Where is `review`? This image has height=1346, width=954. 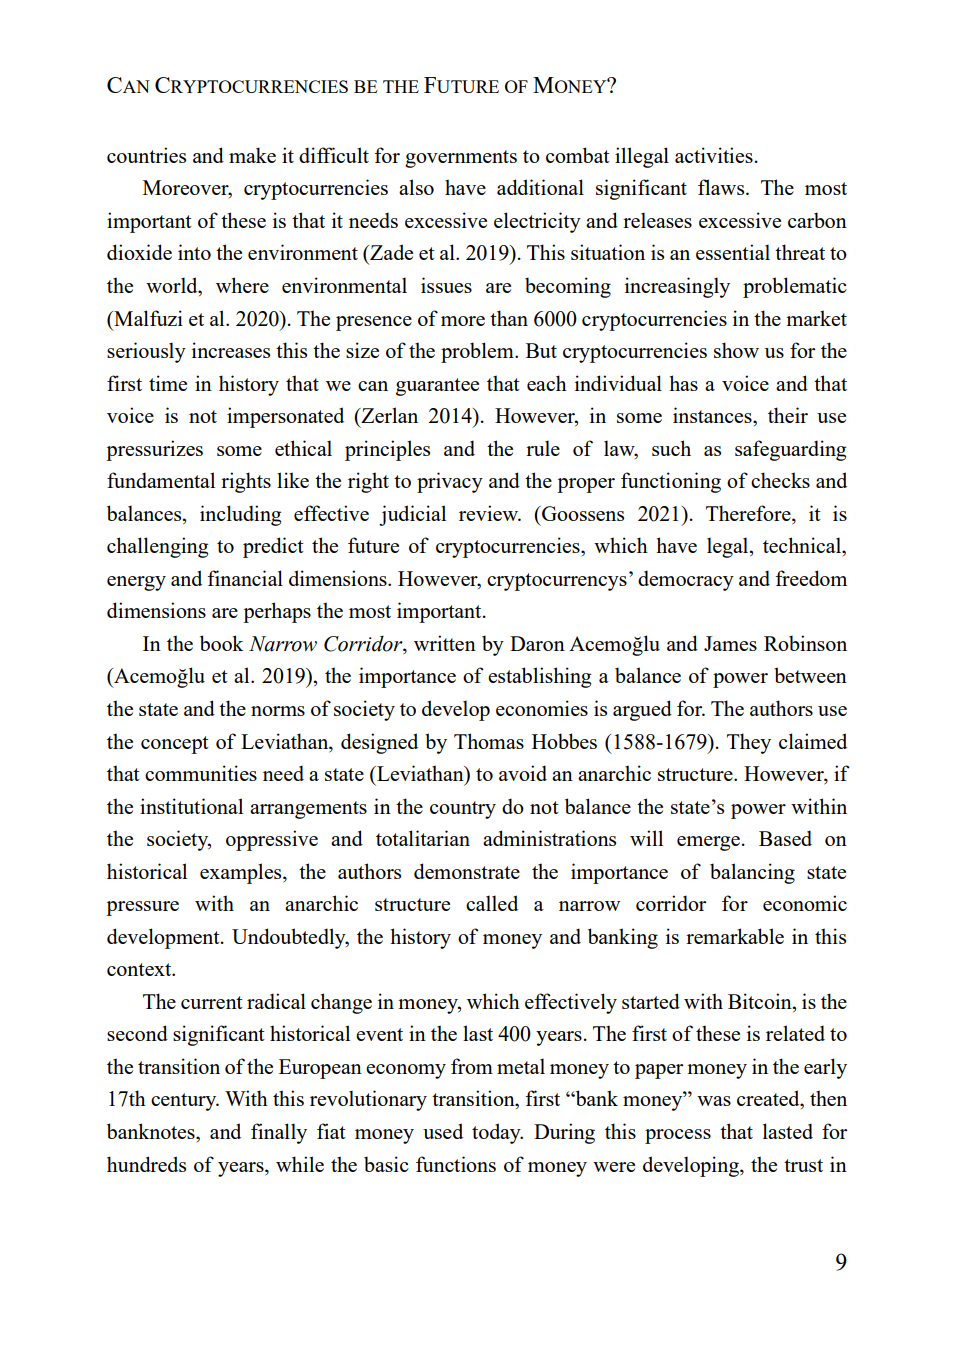 review is located at coordinates (490, 513).
